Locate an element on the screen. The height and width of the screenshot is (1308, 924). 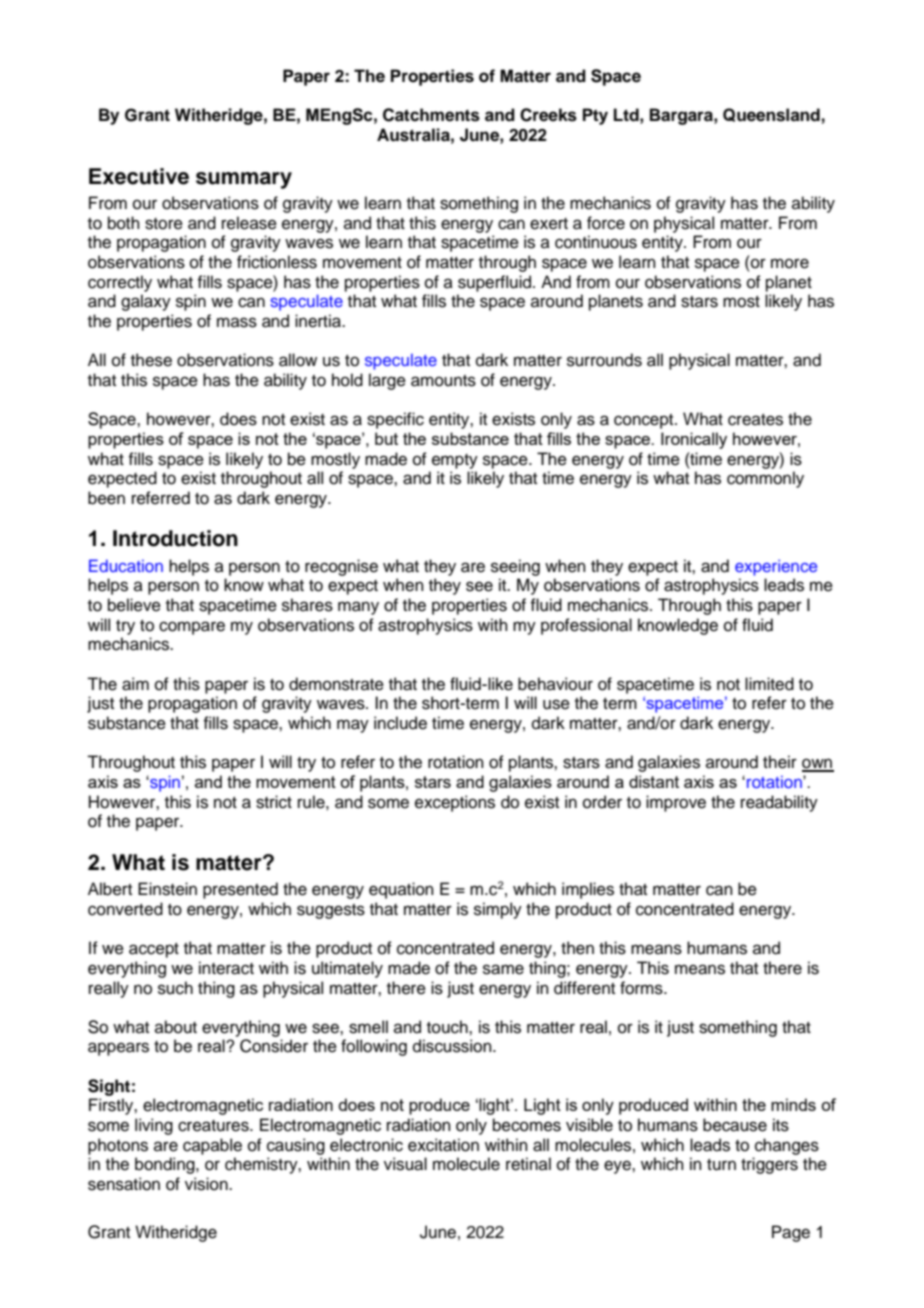
aim is located at coordinates (135, 684).
